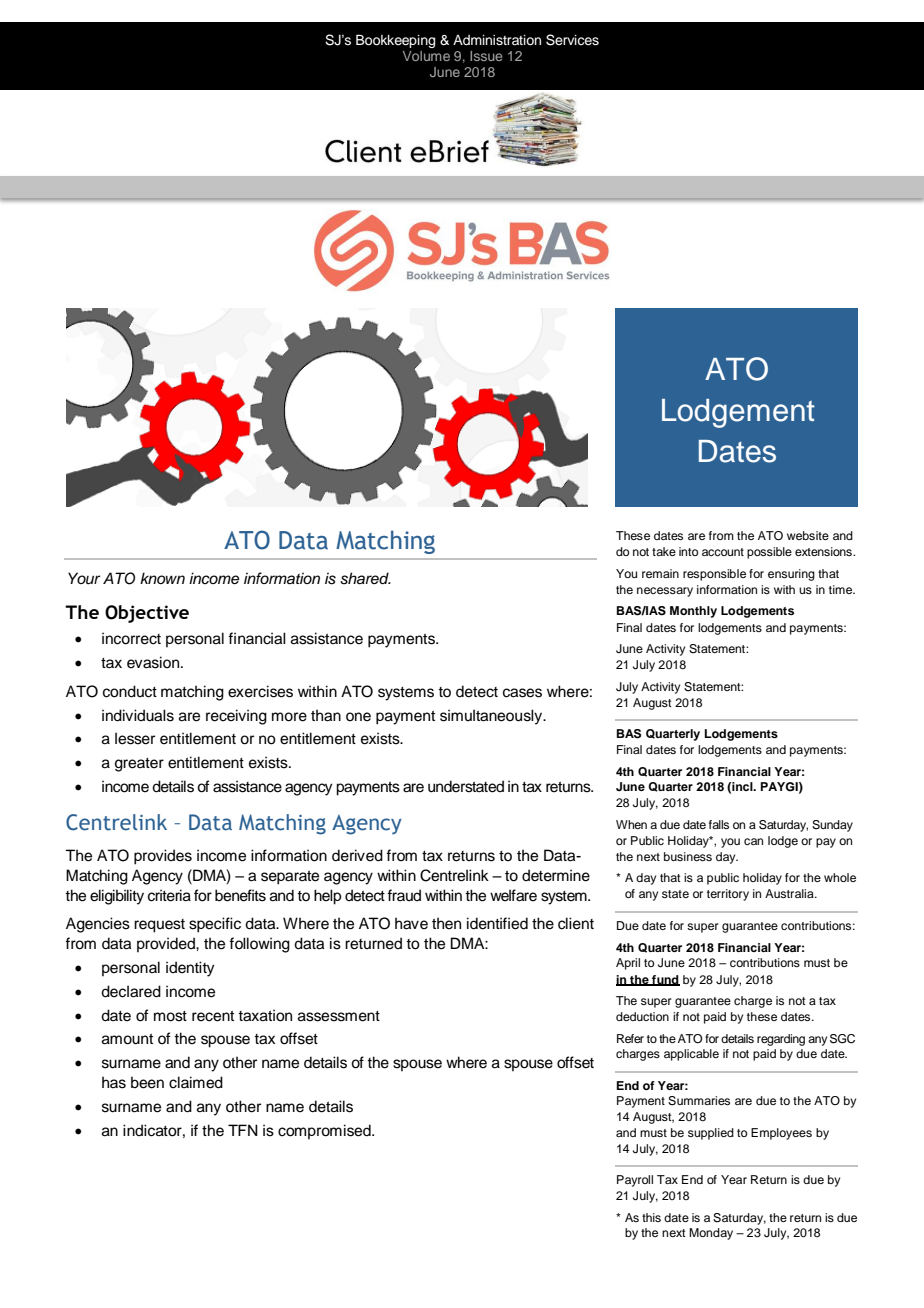 This page has width=924, height=1308. Describe the element at coordinates (572, 40) in the page. I see `Services` at that location.
